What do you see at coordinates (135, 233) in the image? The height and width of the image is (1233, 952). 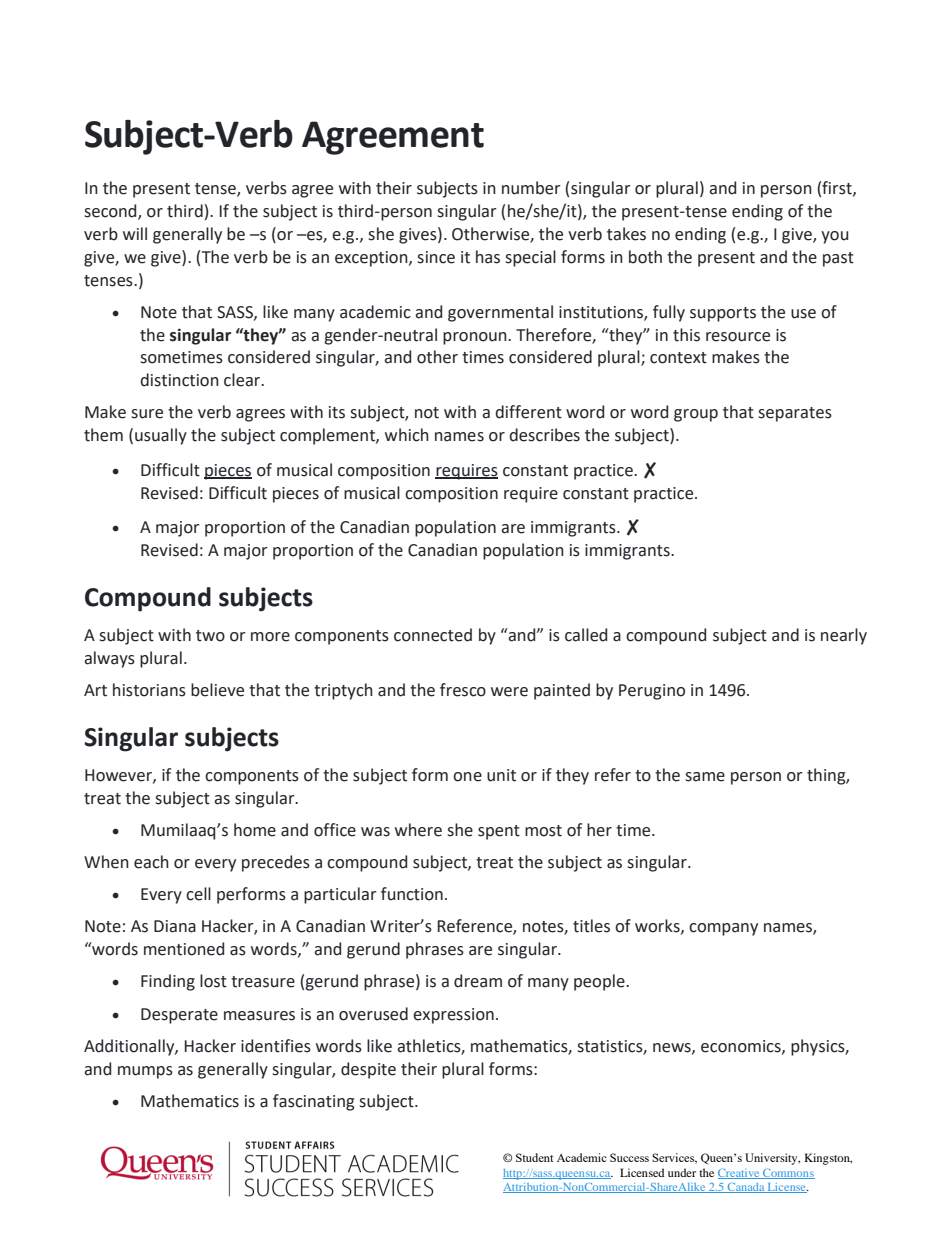 I see `will` at bounding box center [135, 233].
